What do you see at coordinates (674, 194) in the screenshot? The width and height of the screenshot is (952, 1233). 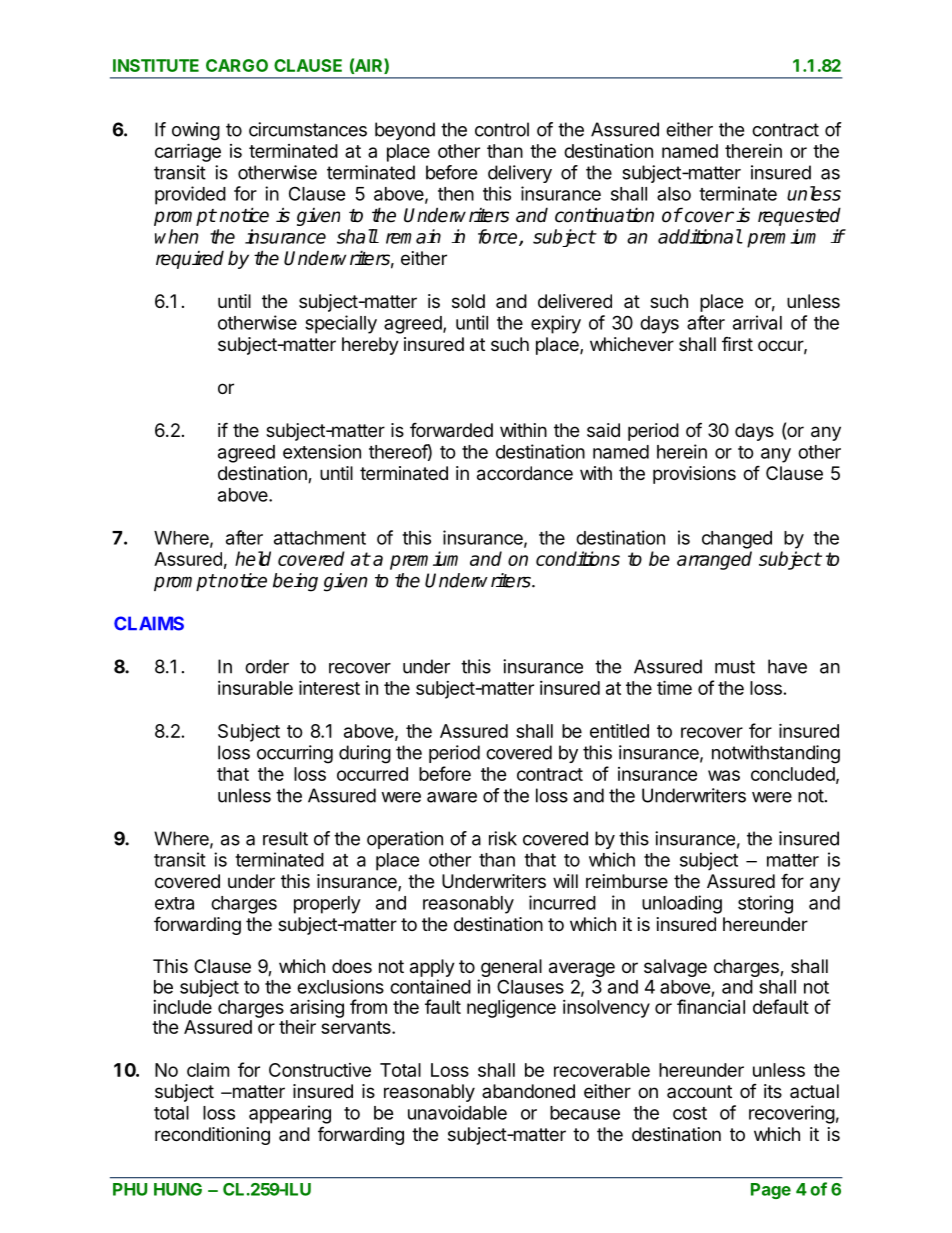 I see `also` at bounding box center [674, 194].
